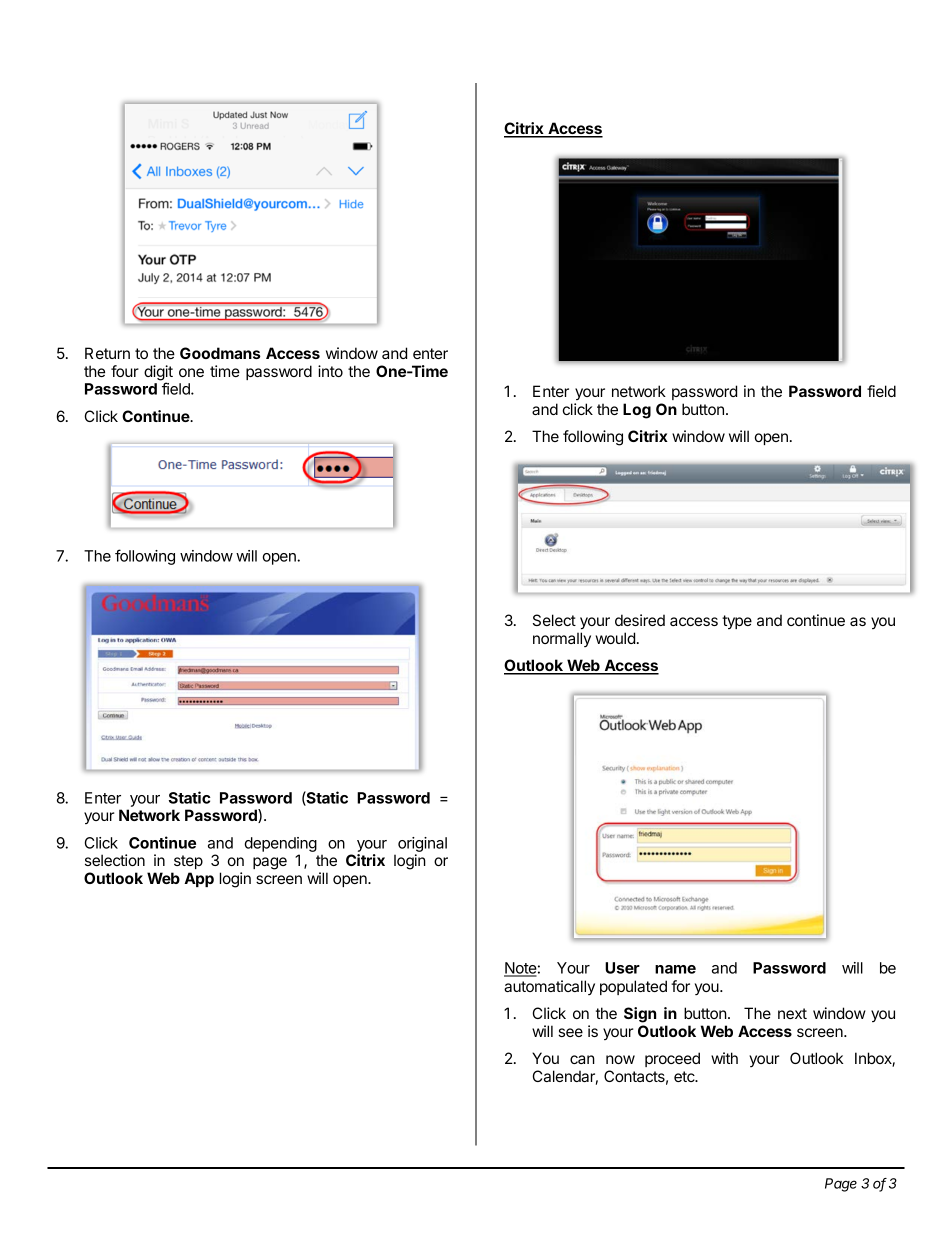 The width and height of the image is (952, 1233). What do you see at coordinates (330, 371) in the image?
I see `into` at bounding box center [330, 371].
